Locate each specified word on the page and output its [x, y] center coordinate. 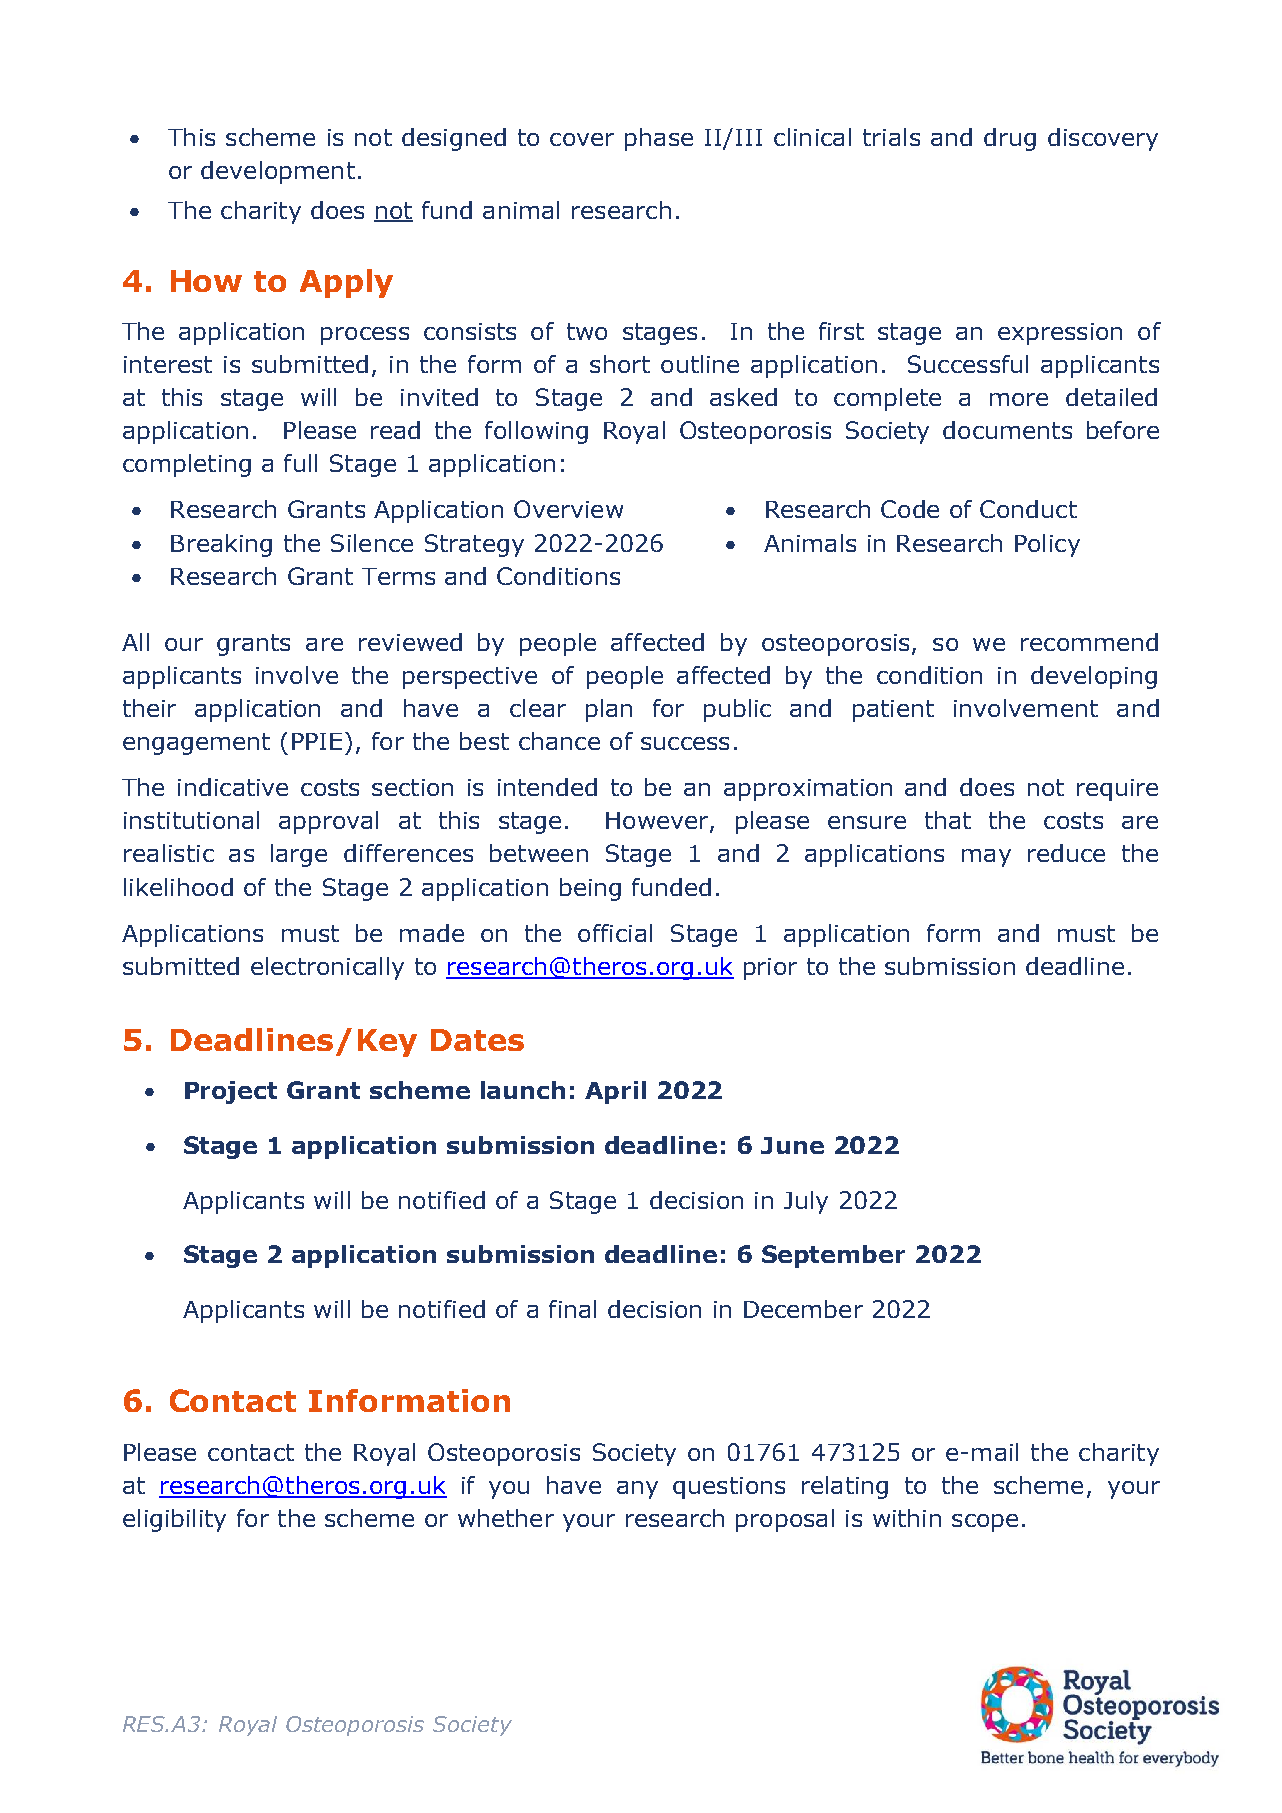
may [986, 858]
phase [659, 139]
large [299, 855]
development [278, 172]
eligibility [174, 1520]
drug [1010, 139]
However [658, 822]
